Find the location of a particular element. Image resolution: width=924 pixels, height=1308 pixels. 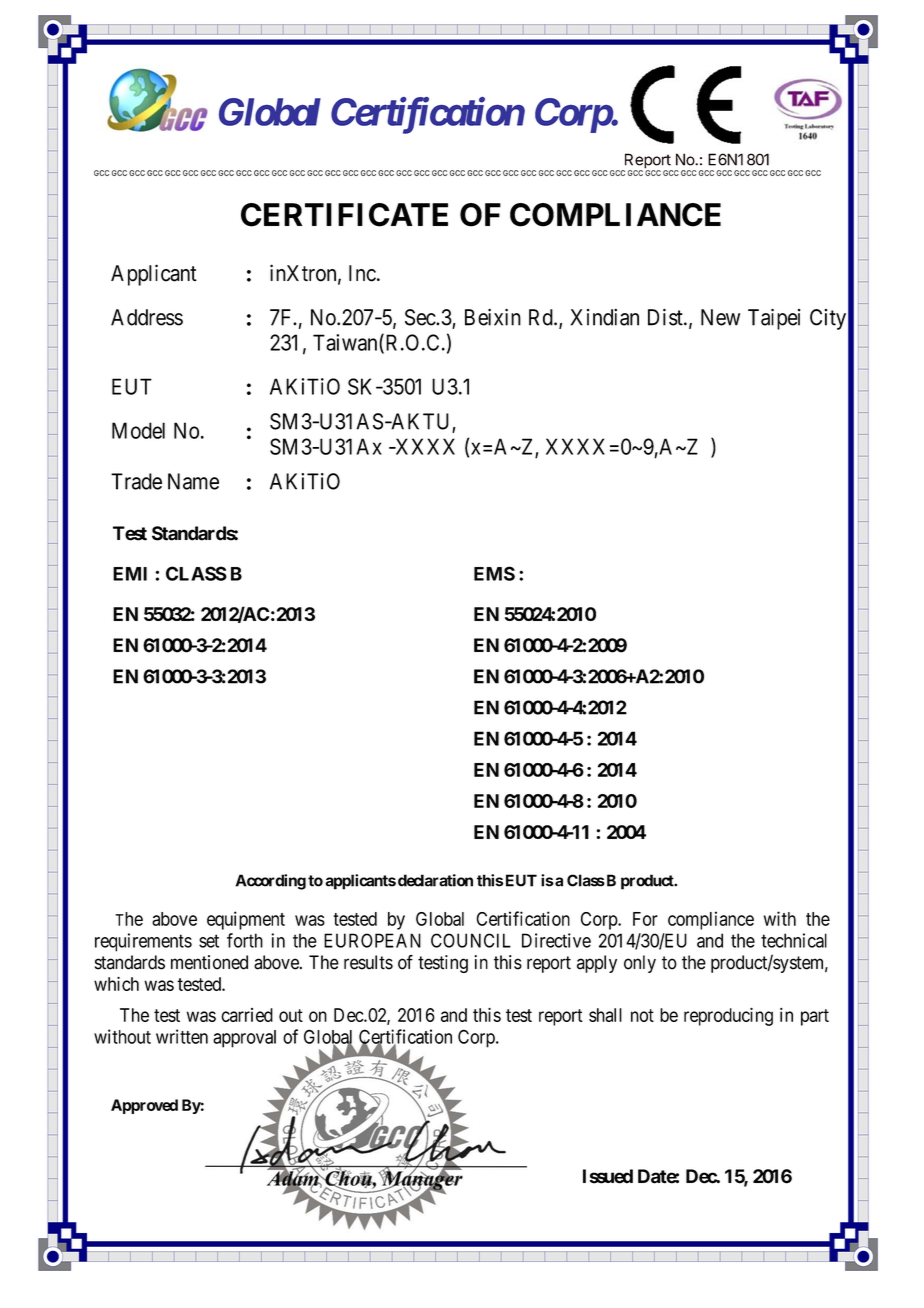

reproducing is located at coordinates (728, 1017).
